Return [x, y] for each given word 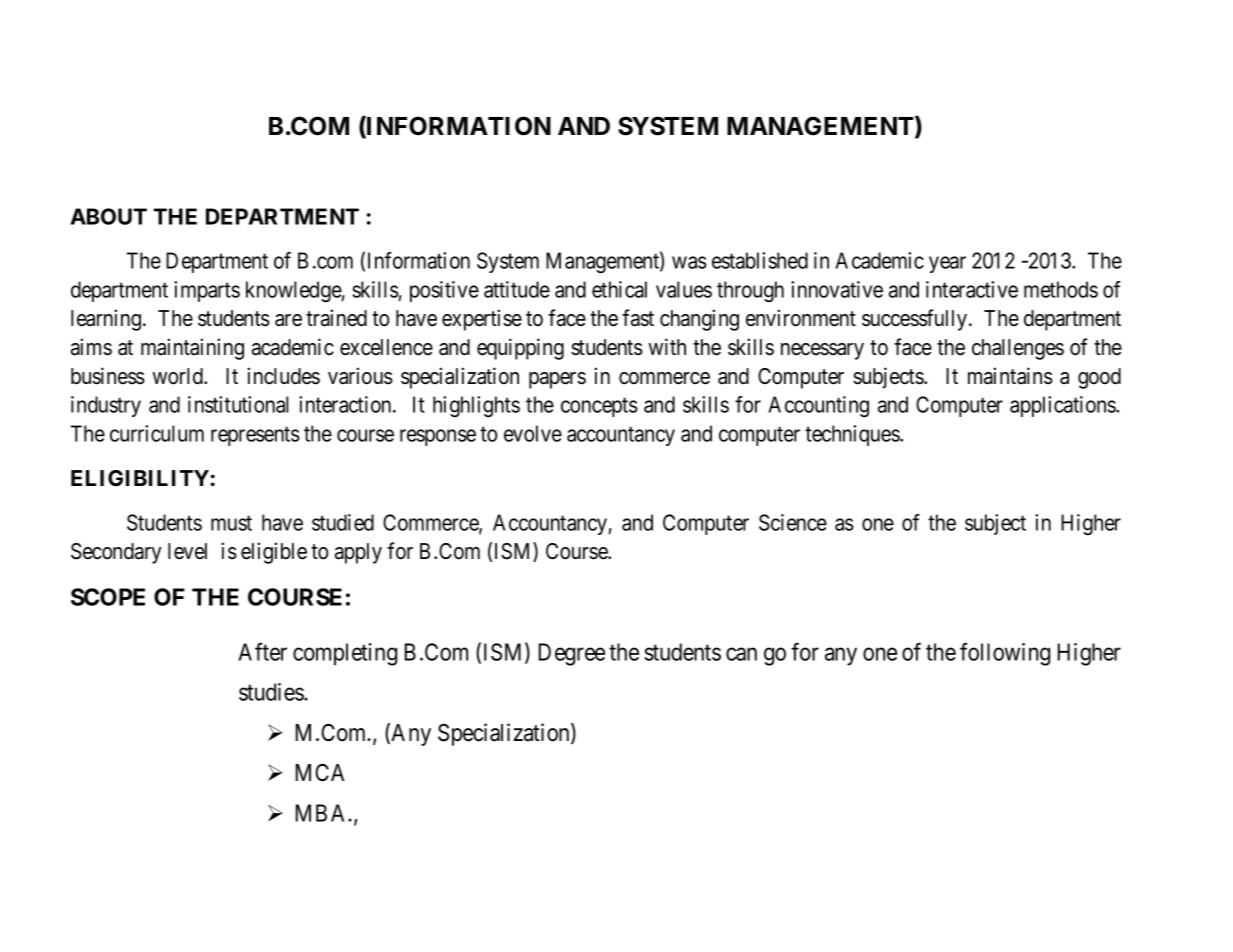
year [947, 264]
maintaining [192, 349]
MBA [322, 813]
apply [358, 553]
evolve [533, 433]
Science [793, 522]
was [689, 262]
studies [272, 692]
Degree [572, 654]
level [187, 551]
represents [255, 436]
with [667, 346]
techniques [853, 435]
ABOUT [108, 216]
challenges [1018, 349]
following [1005, 654]
